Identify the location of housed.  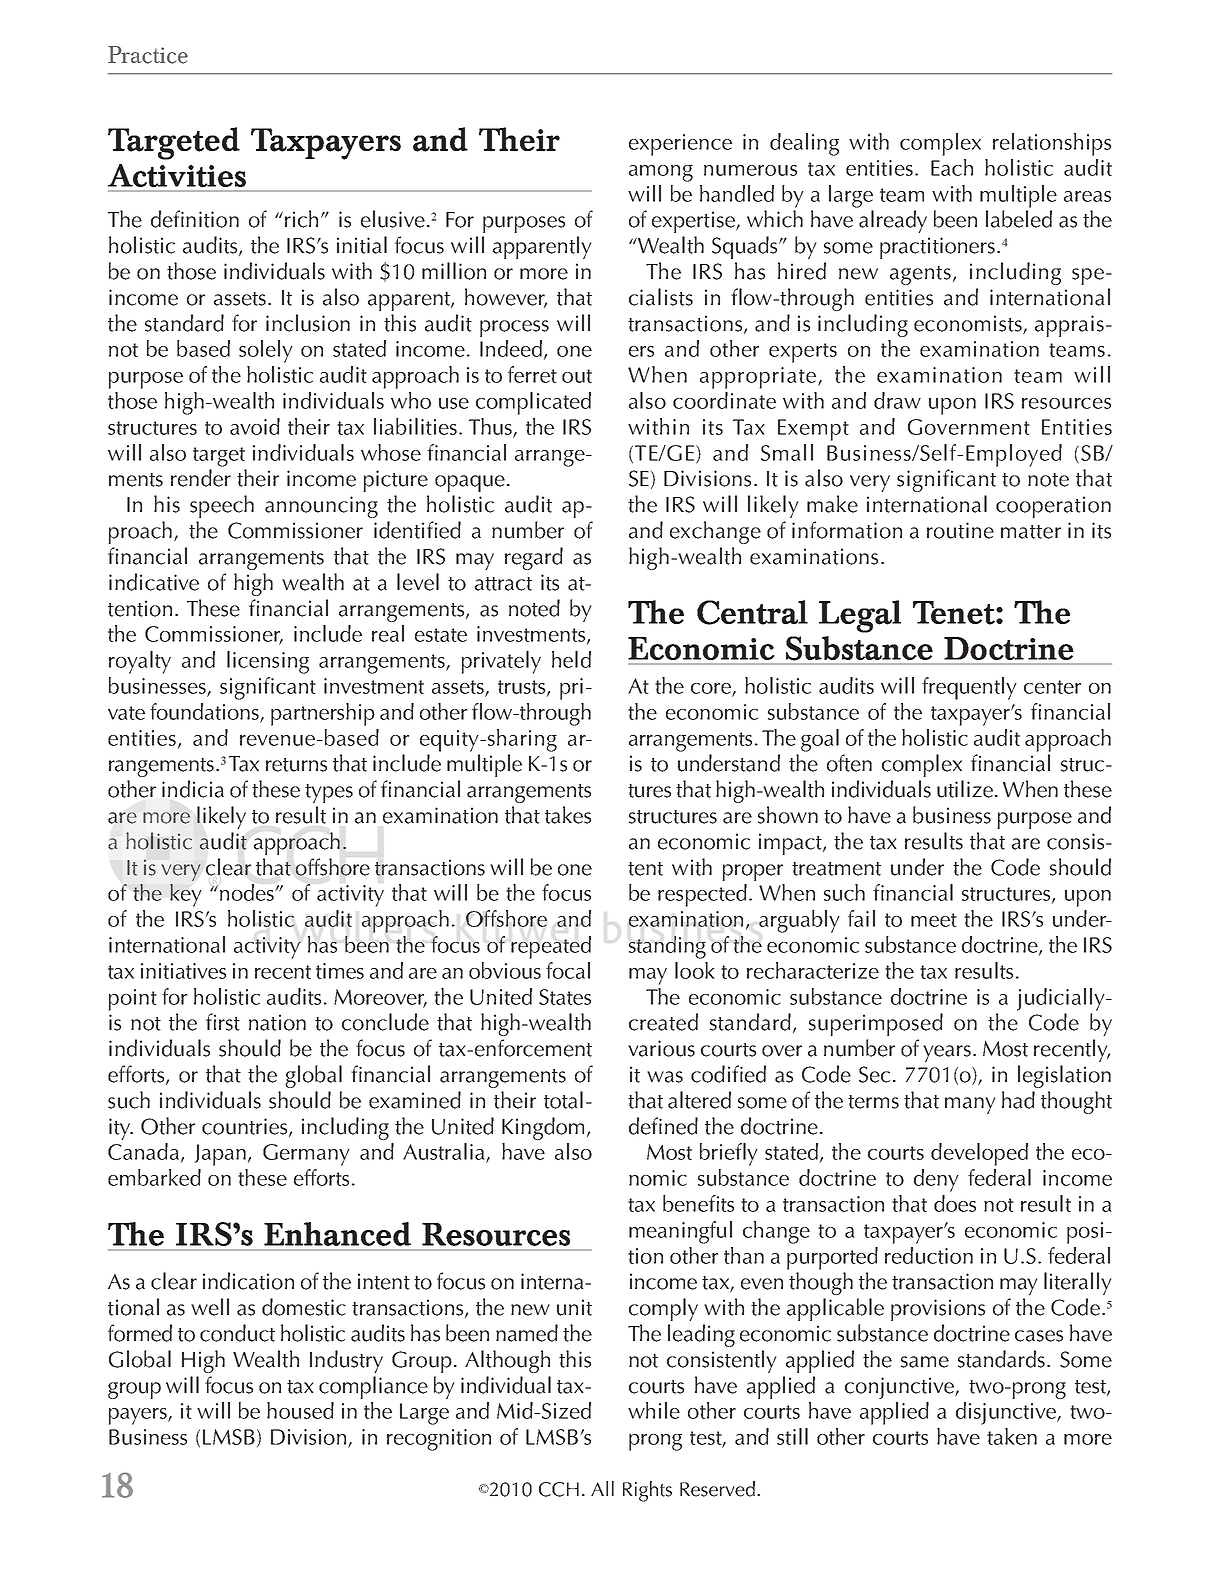
(300, 1410).
